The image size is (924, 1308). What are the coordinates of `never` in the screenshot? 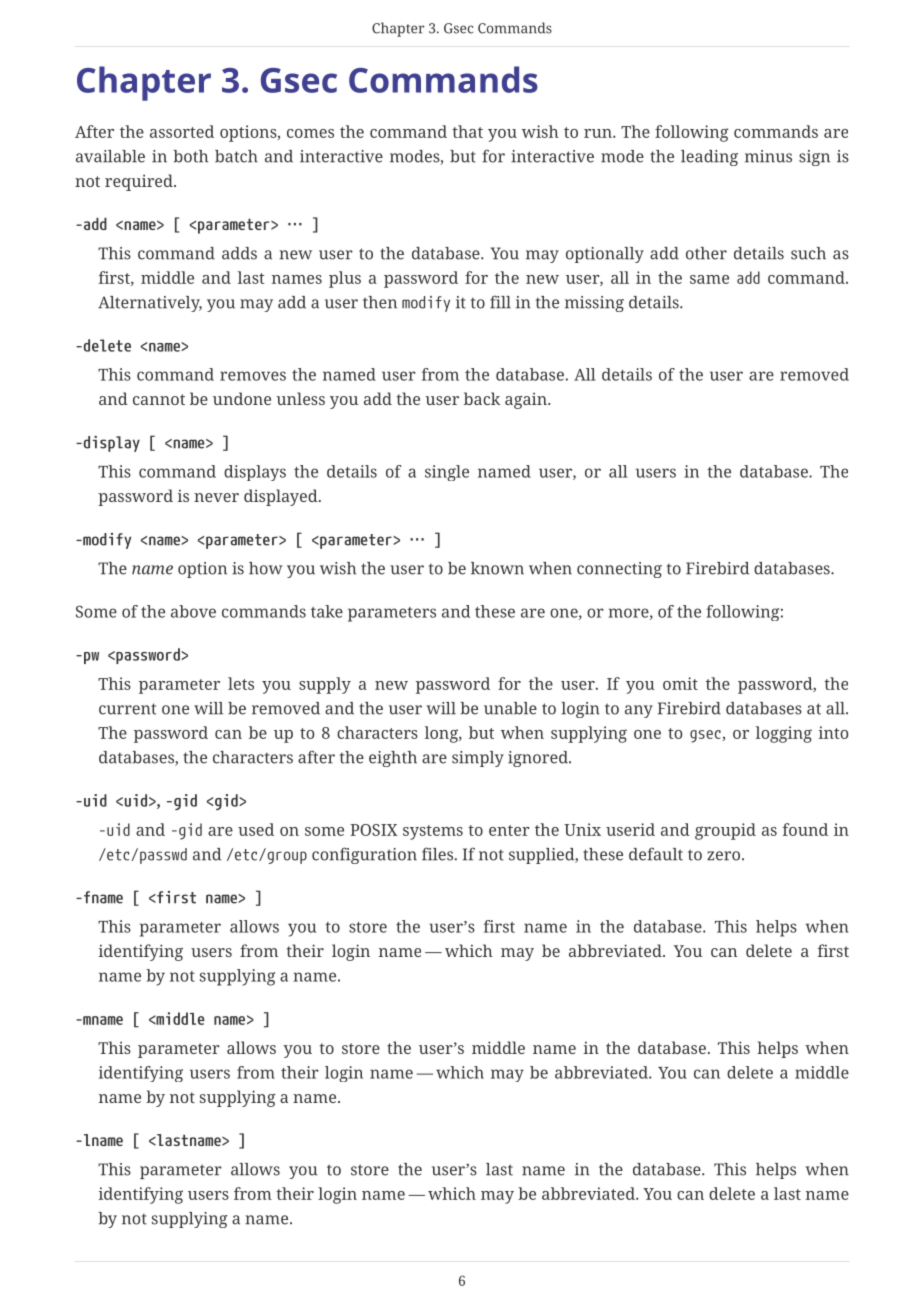 It's located at (216, 497).
